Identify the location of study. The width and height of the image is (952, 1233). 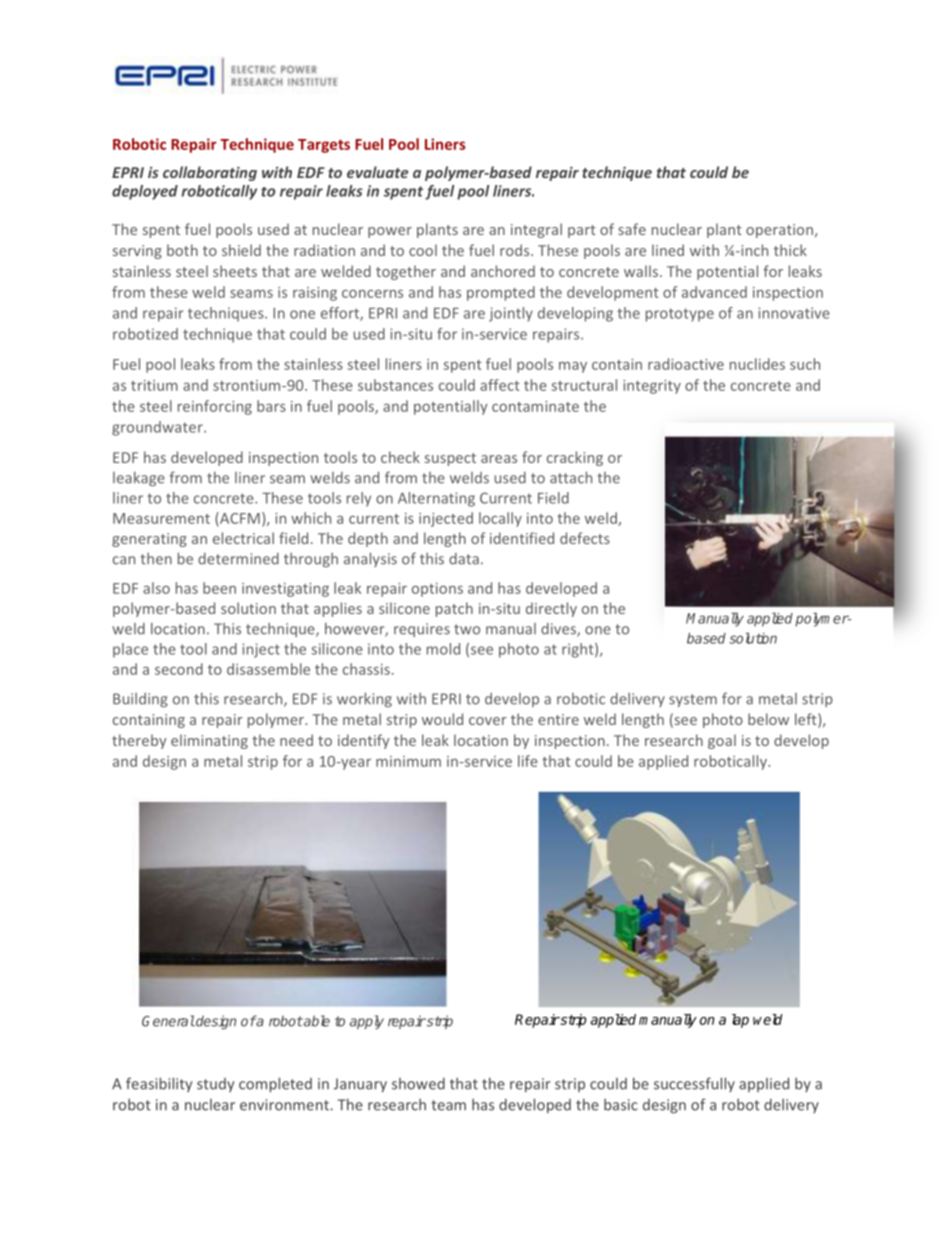
(215, 1085).
